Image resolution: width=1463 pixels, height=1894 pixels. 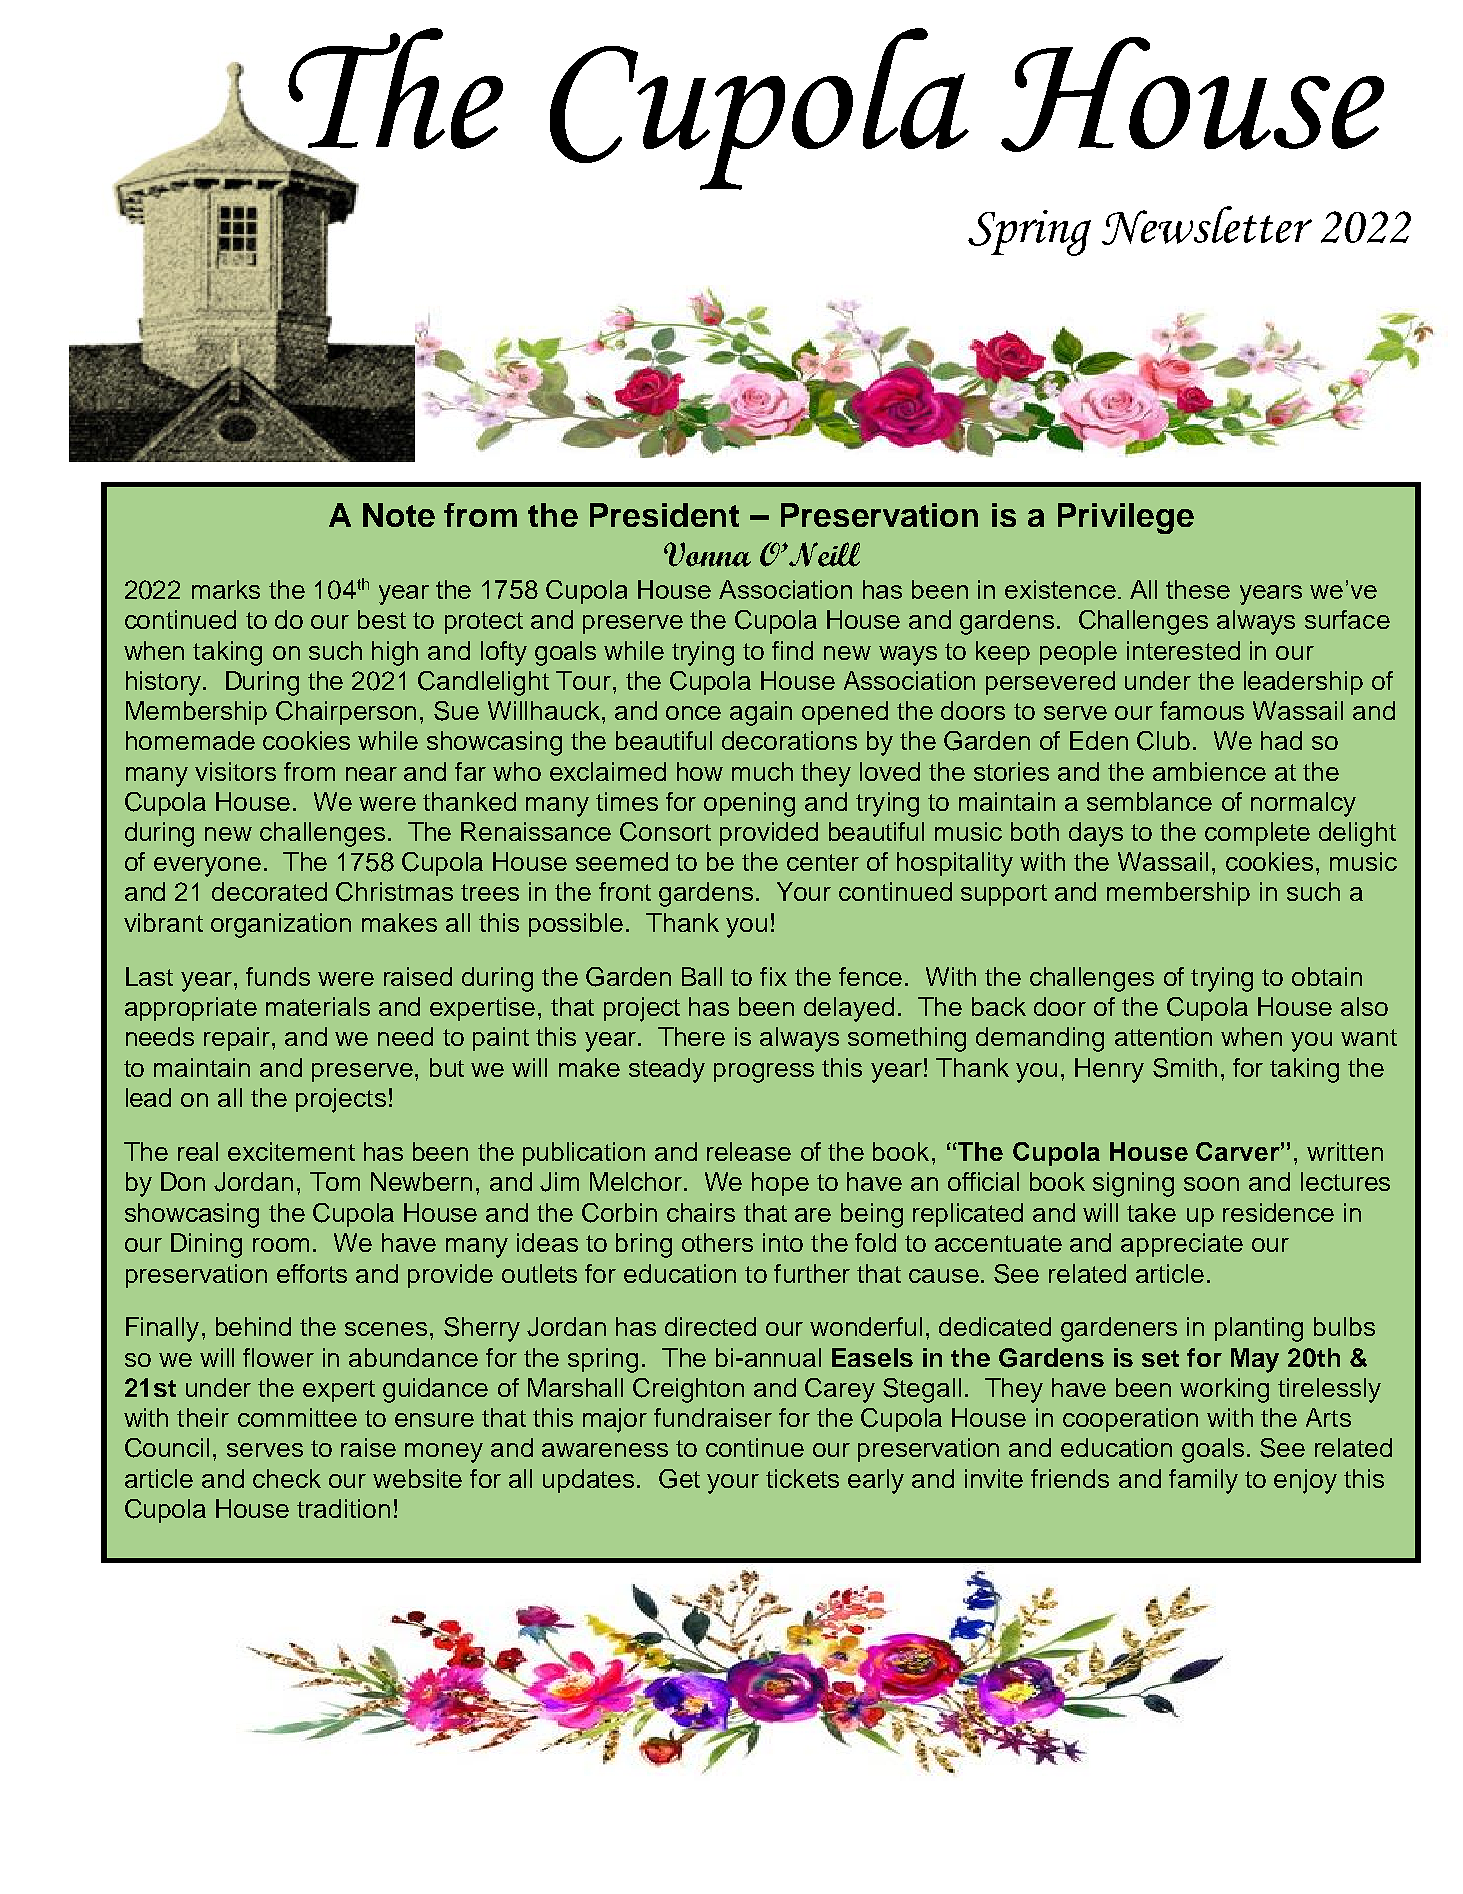 What do you see at coordinates (399, 515) in the screenshot?
I see `Note` at bounding box center [399, 515].
